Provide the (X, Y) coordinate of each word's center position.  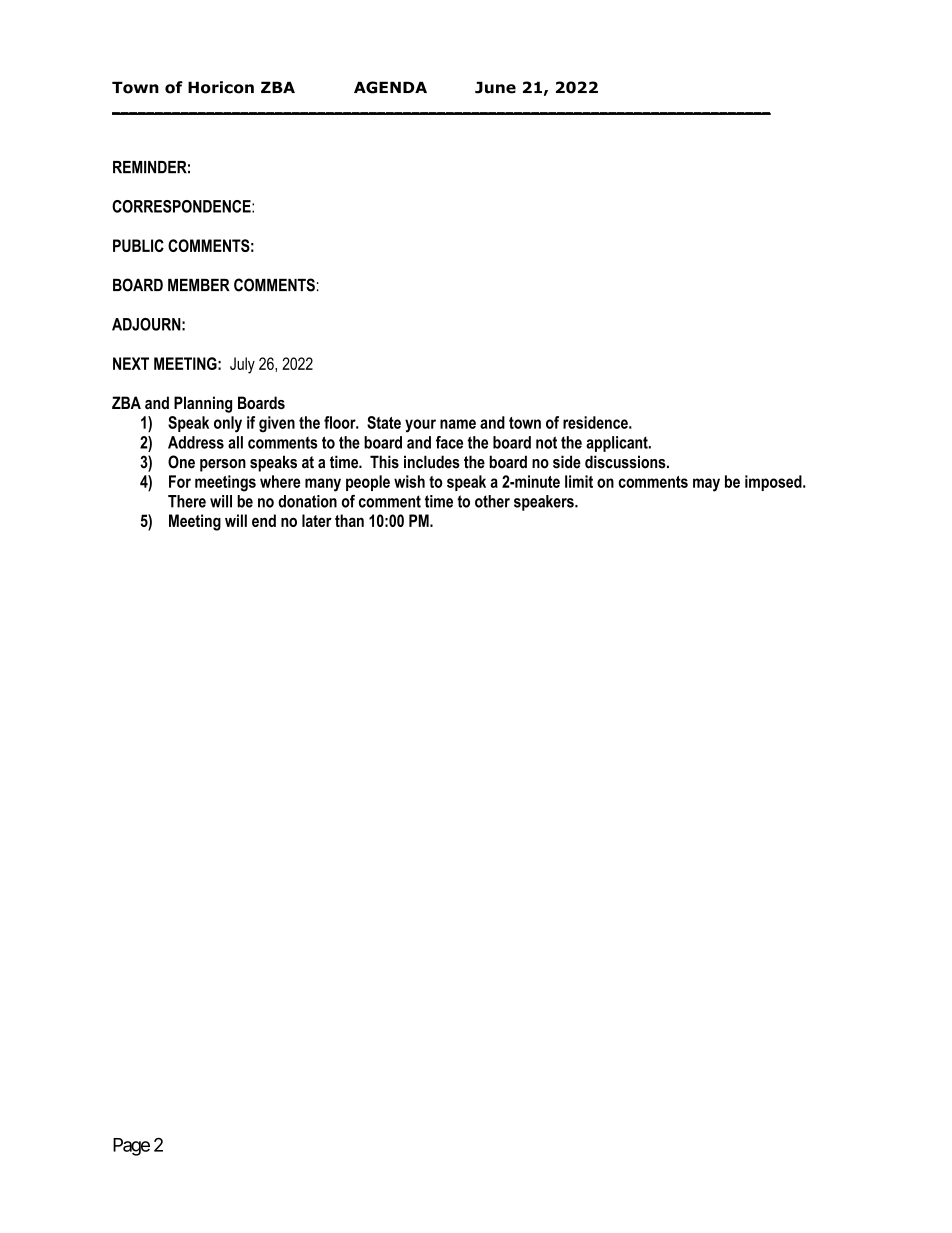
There (187, 501)
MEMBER (199, 285)
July (242, 365)
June (495, 87)
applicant (618, 444)
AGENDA (390, 87)
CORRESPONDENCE (182, 206)
